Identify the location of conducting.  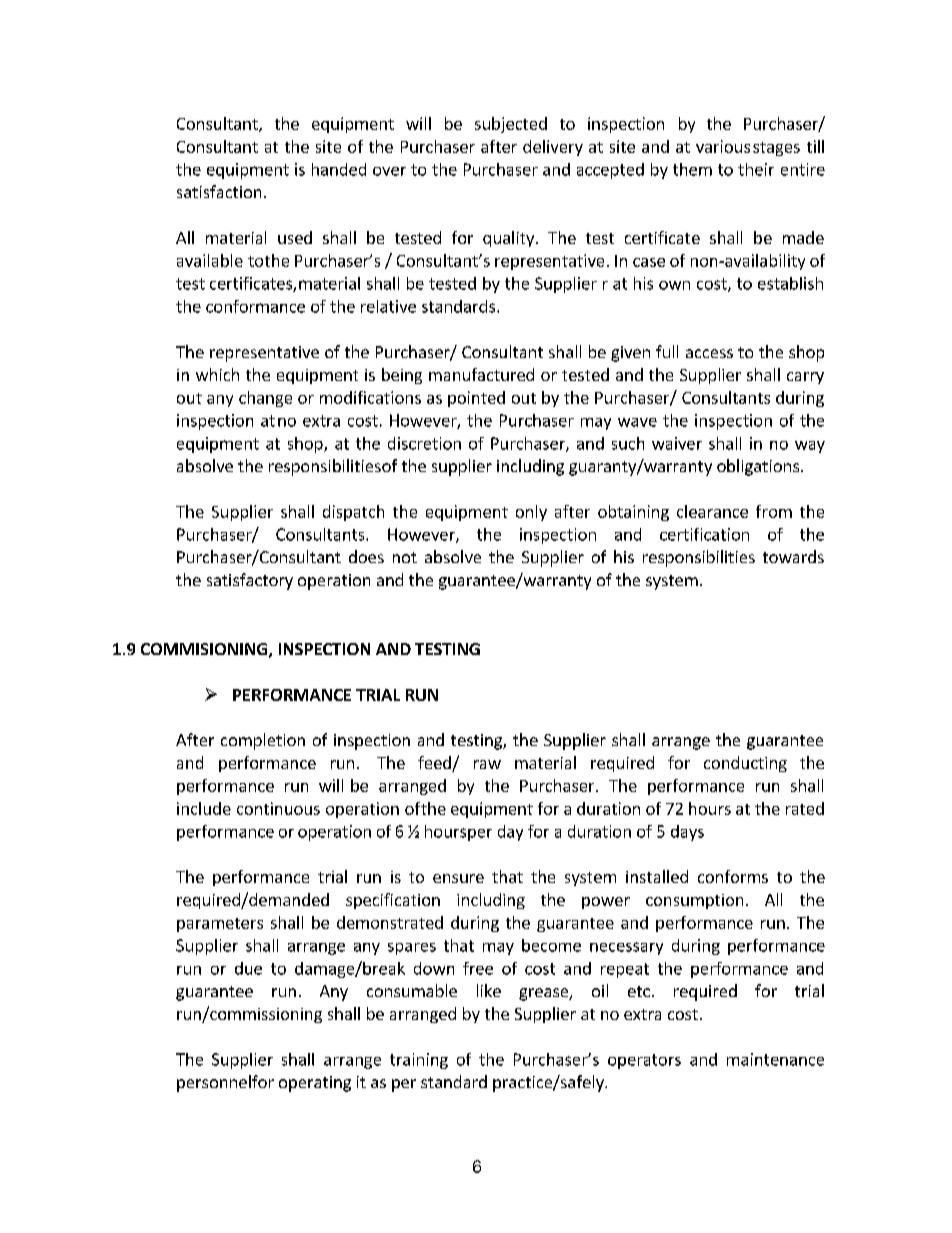
(745, 764).
